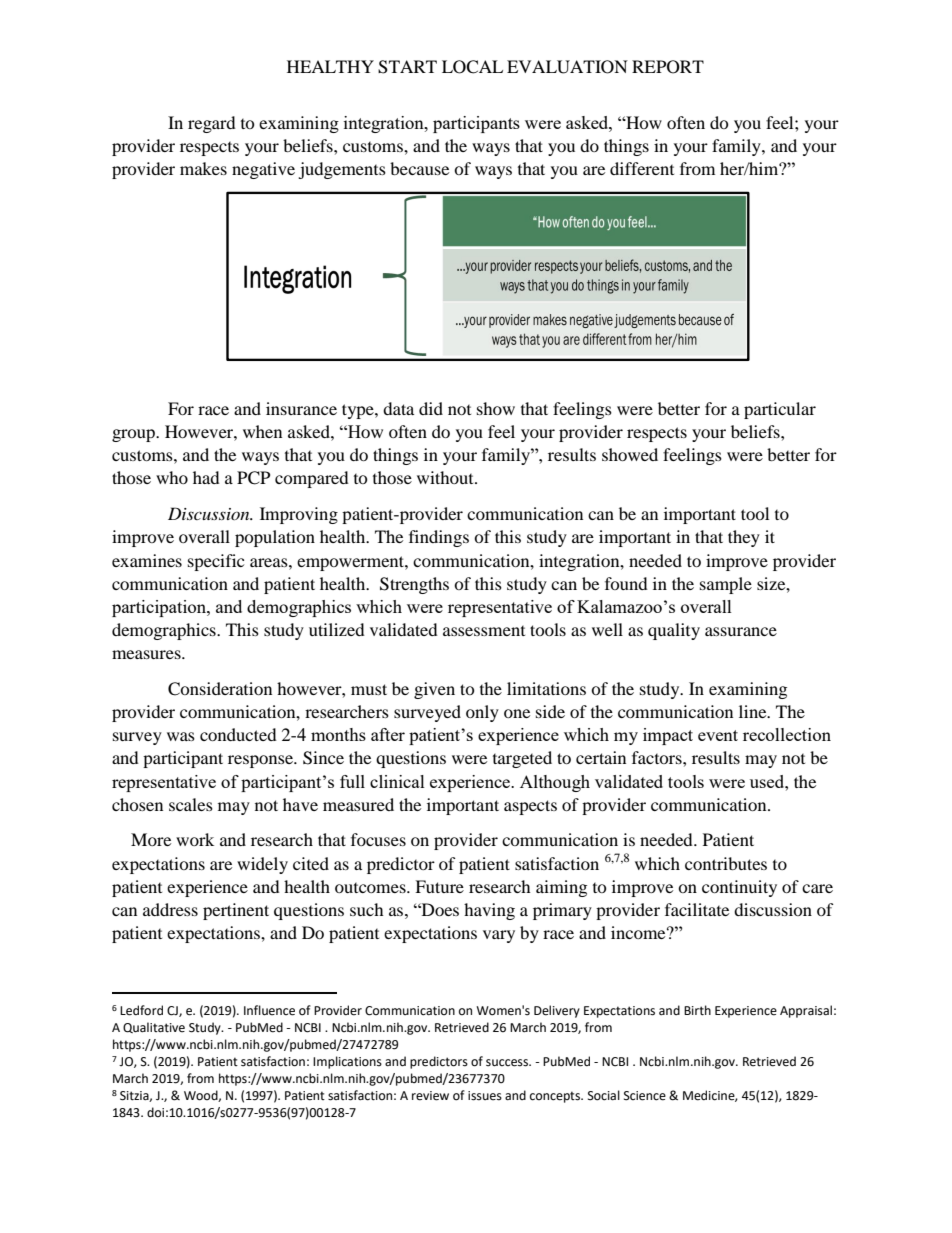 This page has height=1233, width=952. I want to click on regard, so click(212, 124).
